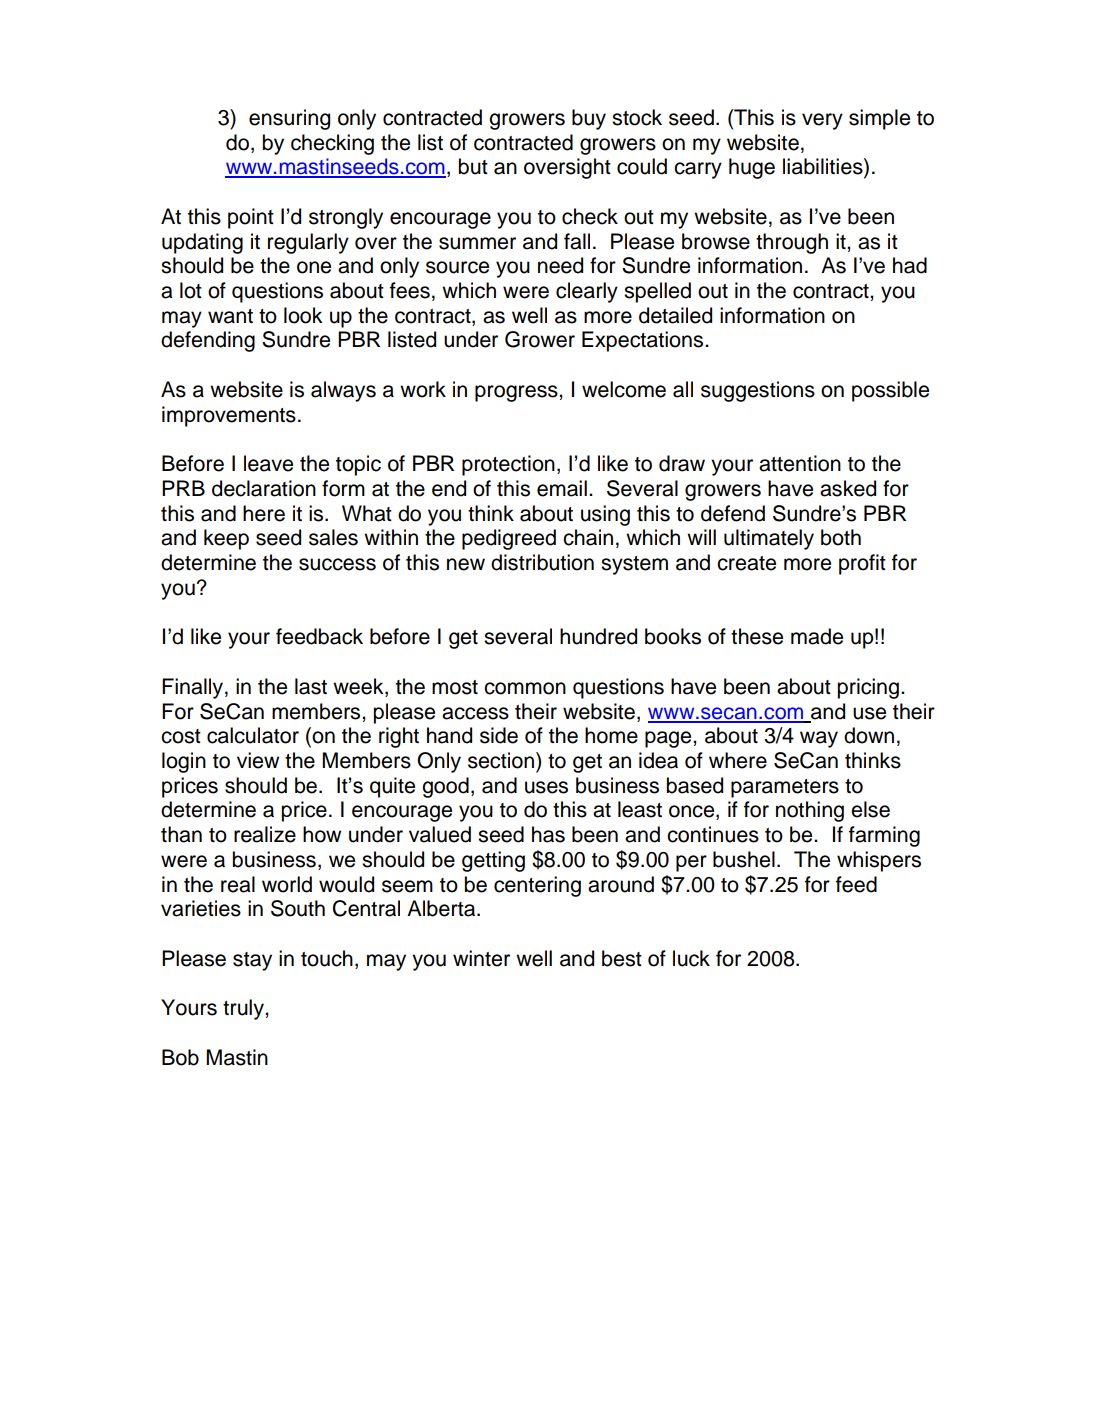  Describe the element at coordinates (868, 688) in the screenshot. I see `pricing` at that location.
